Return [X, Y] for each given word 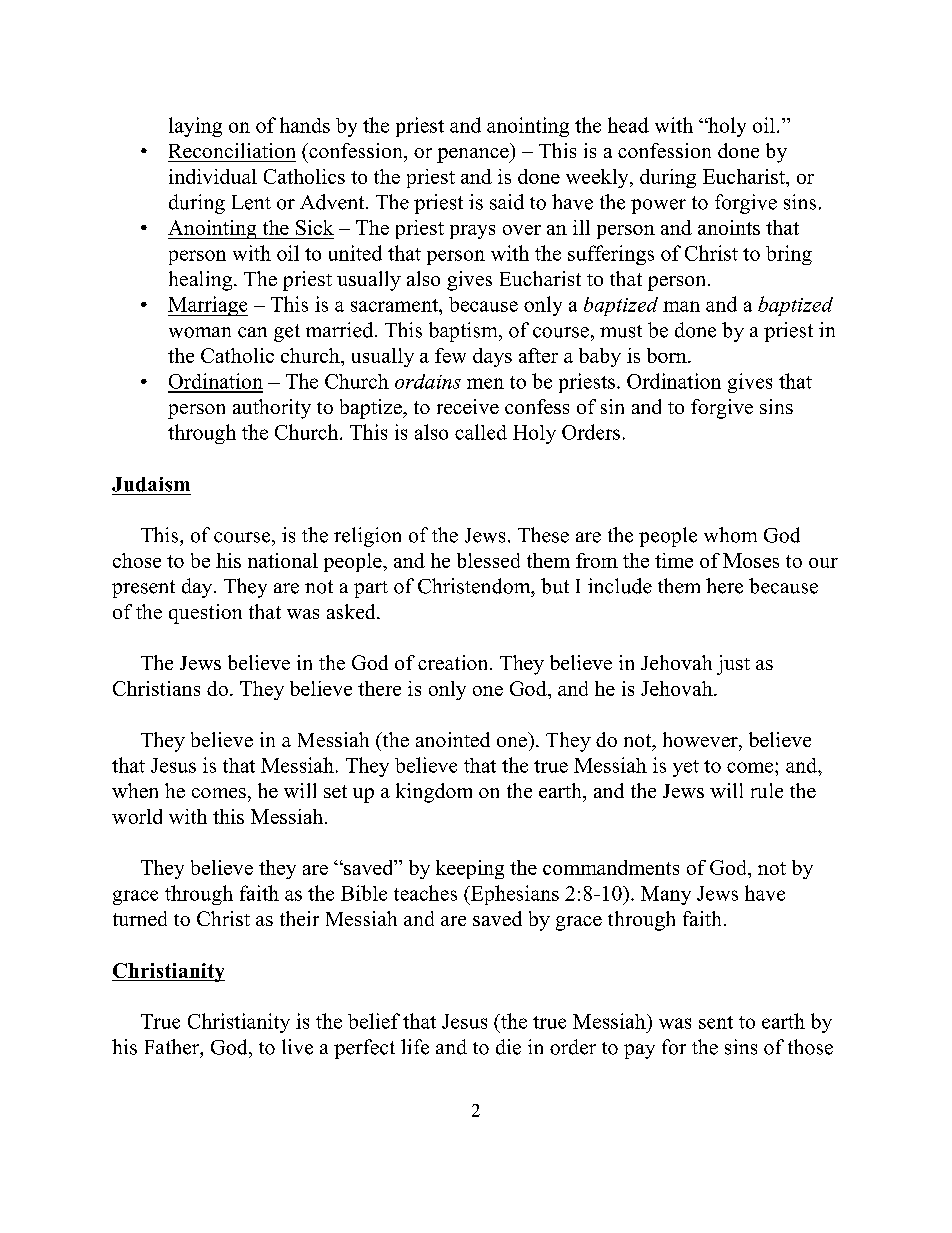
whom [730, 535]
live [297, 1047]
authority [272, 409]
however [701, 739]
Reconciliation [232, 150]
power [658, 206]
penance [474, 155]
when [135, 790]
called [481, 432]
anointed [453, 739]
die [508, 1047]
